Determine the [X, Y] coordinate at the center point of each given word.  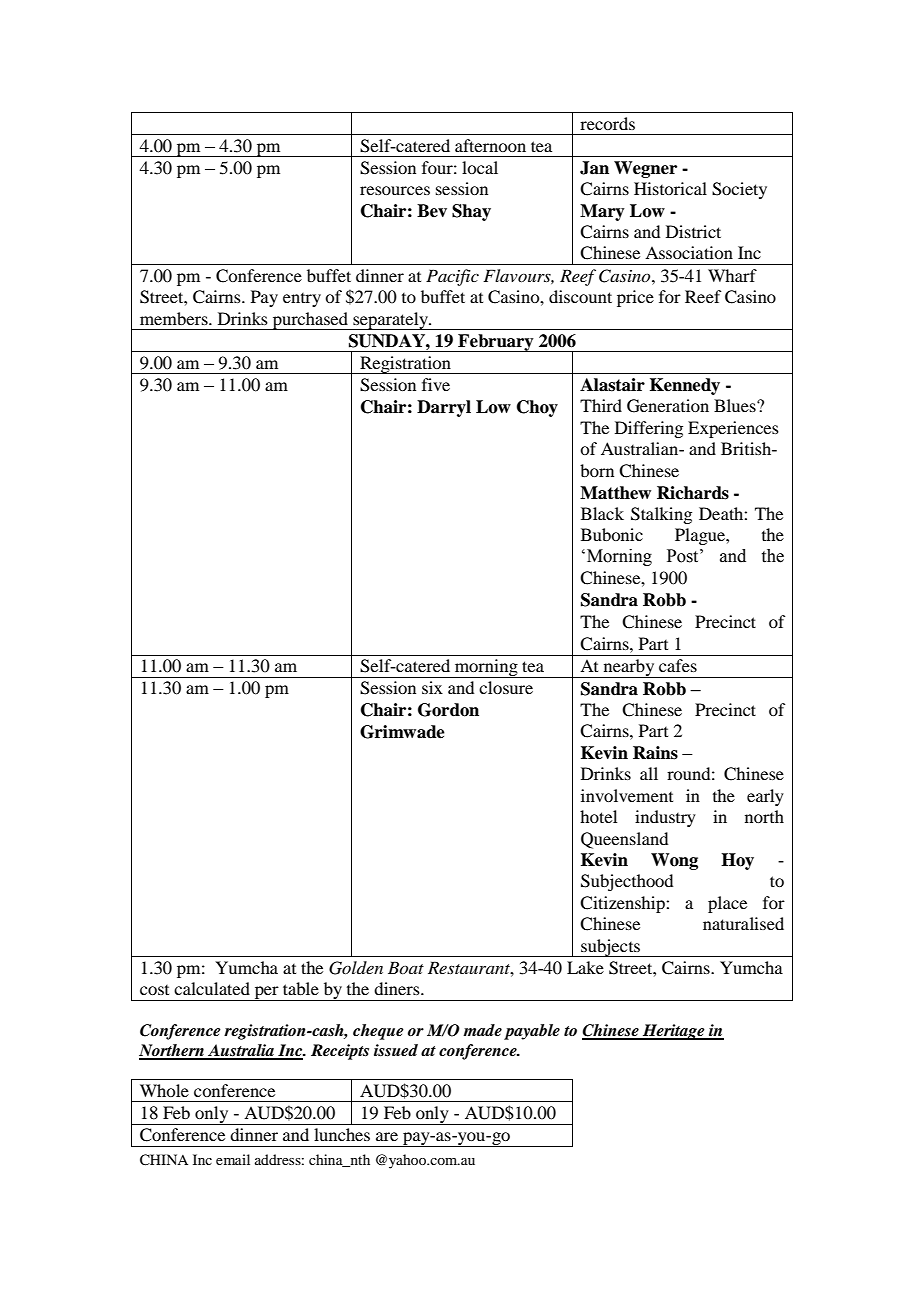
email [233, 1159]
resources [395, 190]
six [432, 687]
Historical [670, 188]
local [480, 167]
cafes [678, 665]
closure [506, 687]
